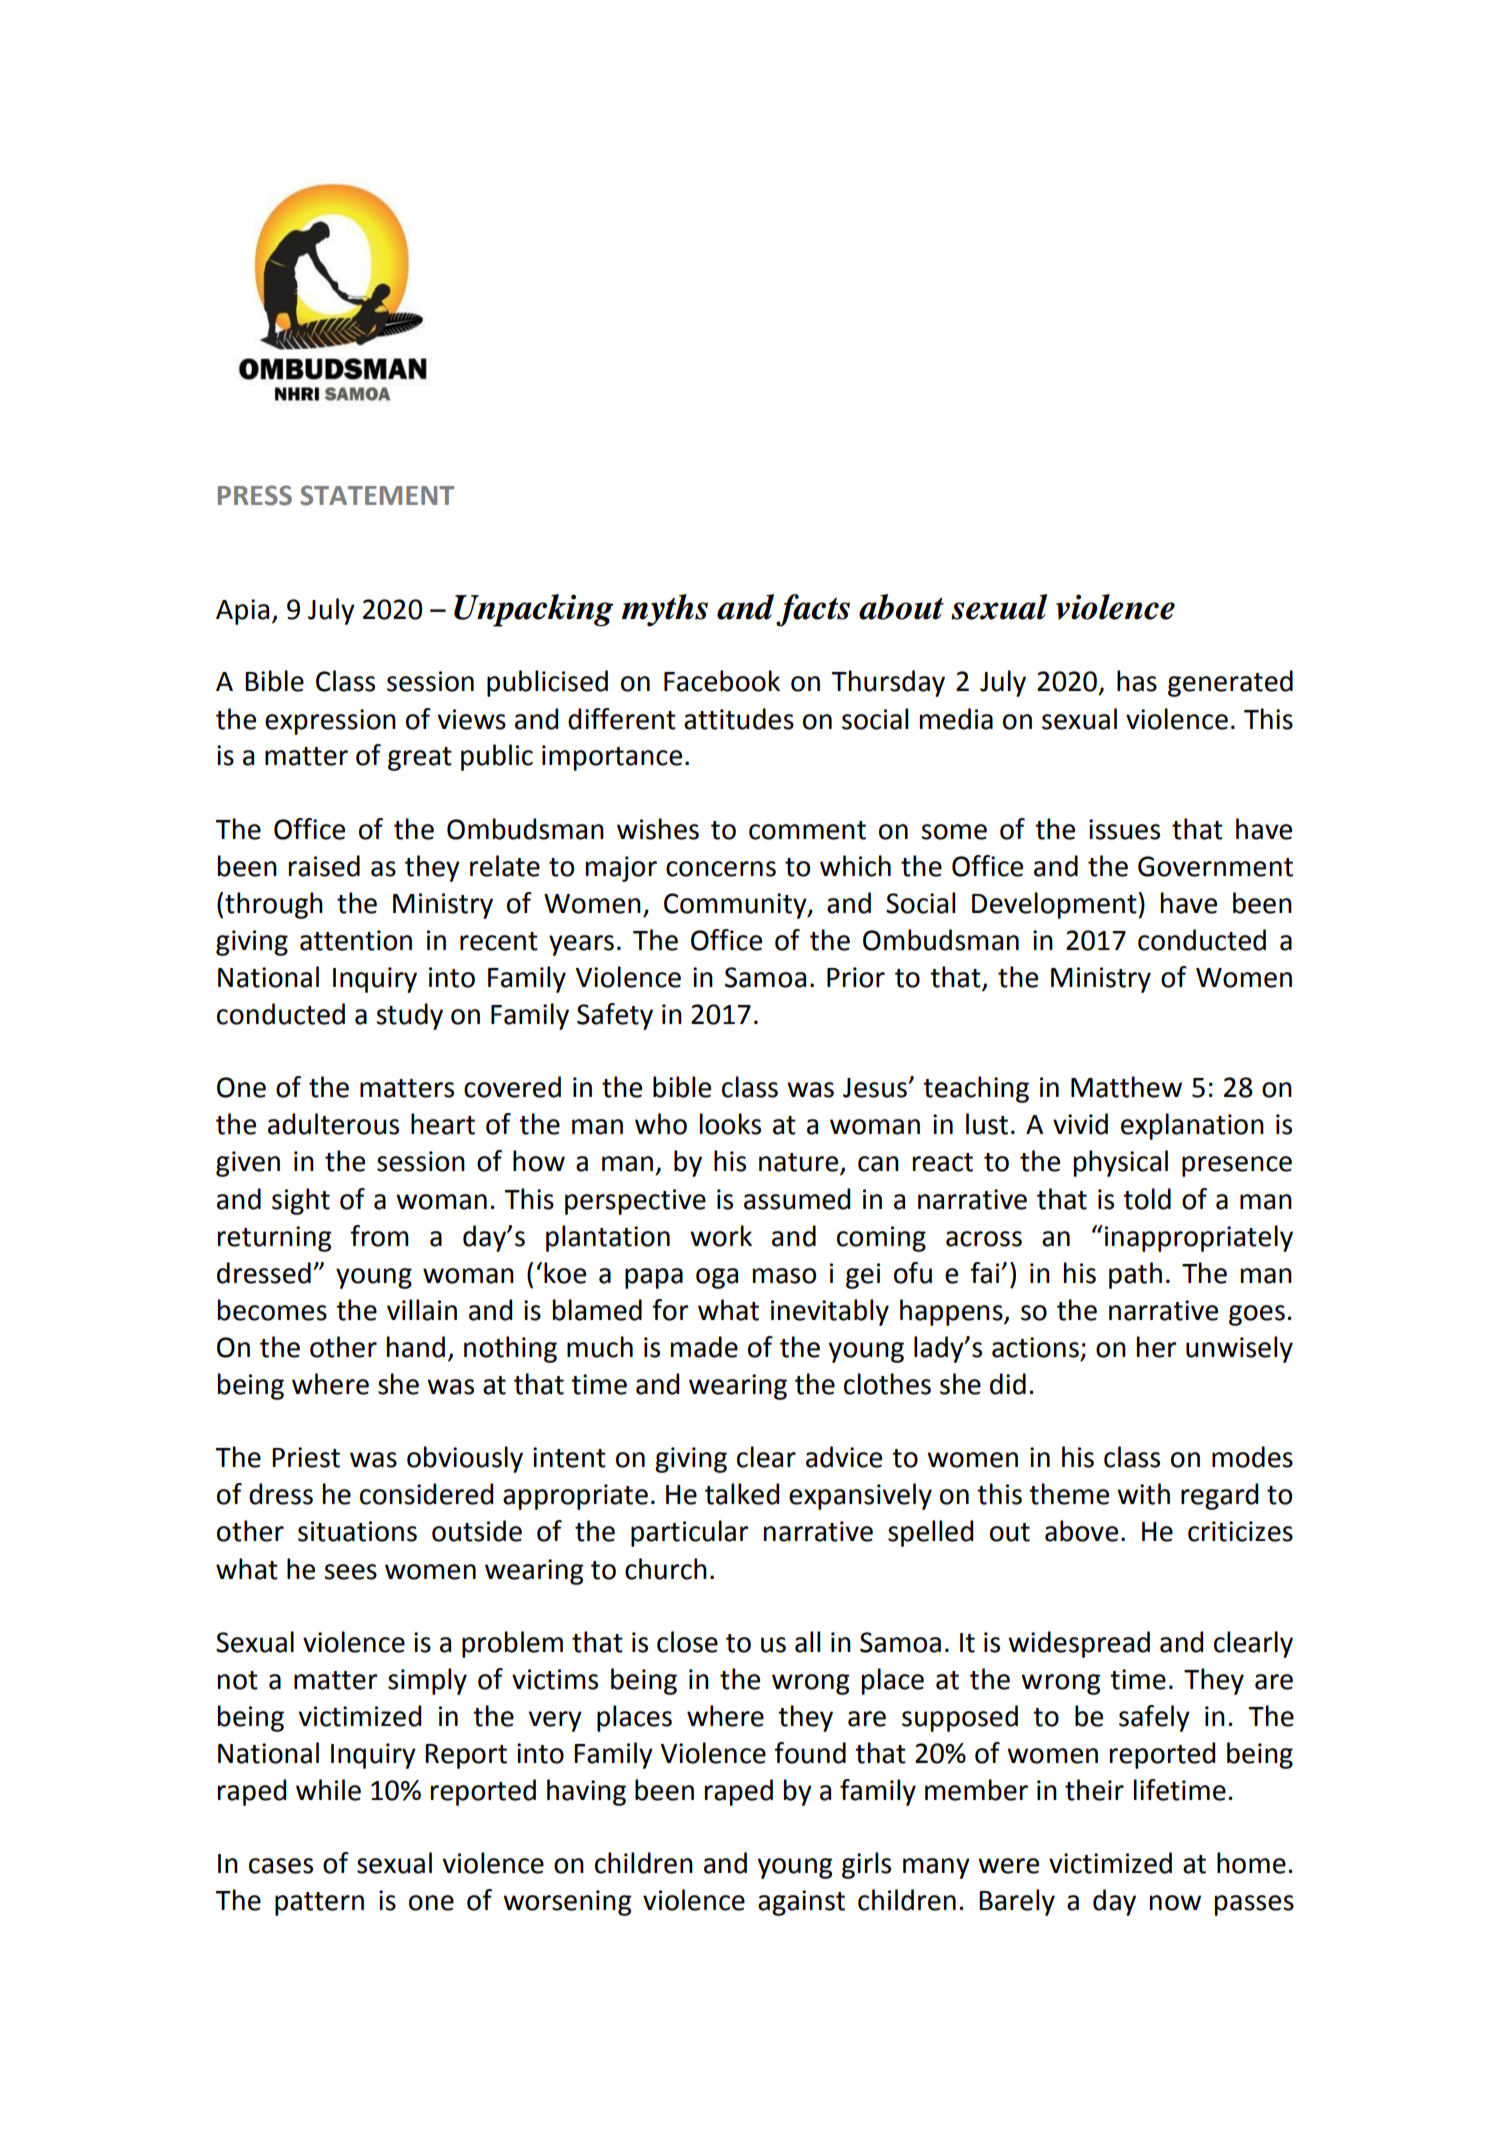 The height and width of the document is (2137, 1510). I want to click on widespread, so click(1079, 1644).
